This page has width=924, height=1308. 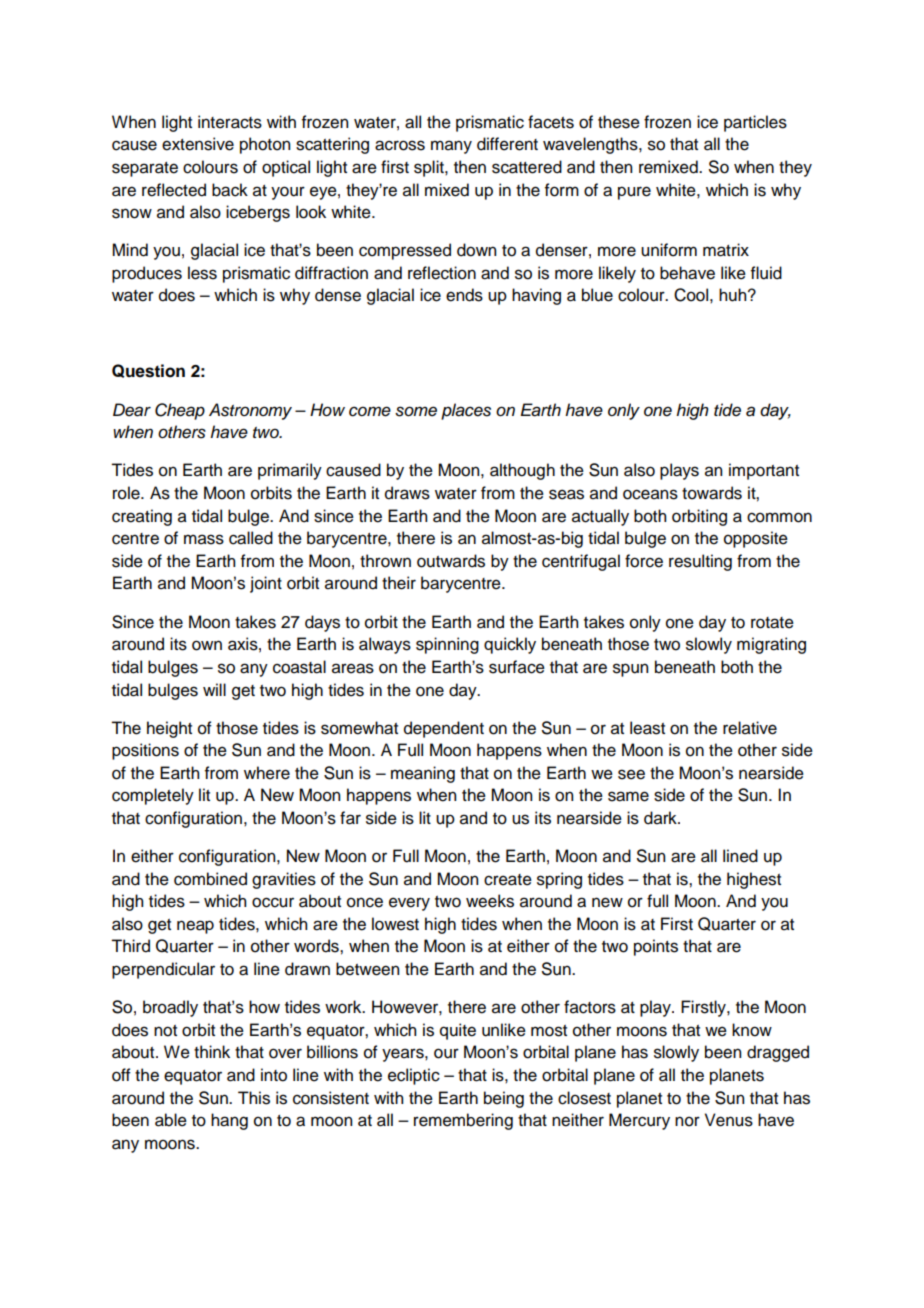 What do you see at coordinates (661, 818) in the page?
I see `dark` at bounding box center [661, 818].
